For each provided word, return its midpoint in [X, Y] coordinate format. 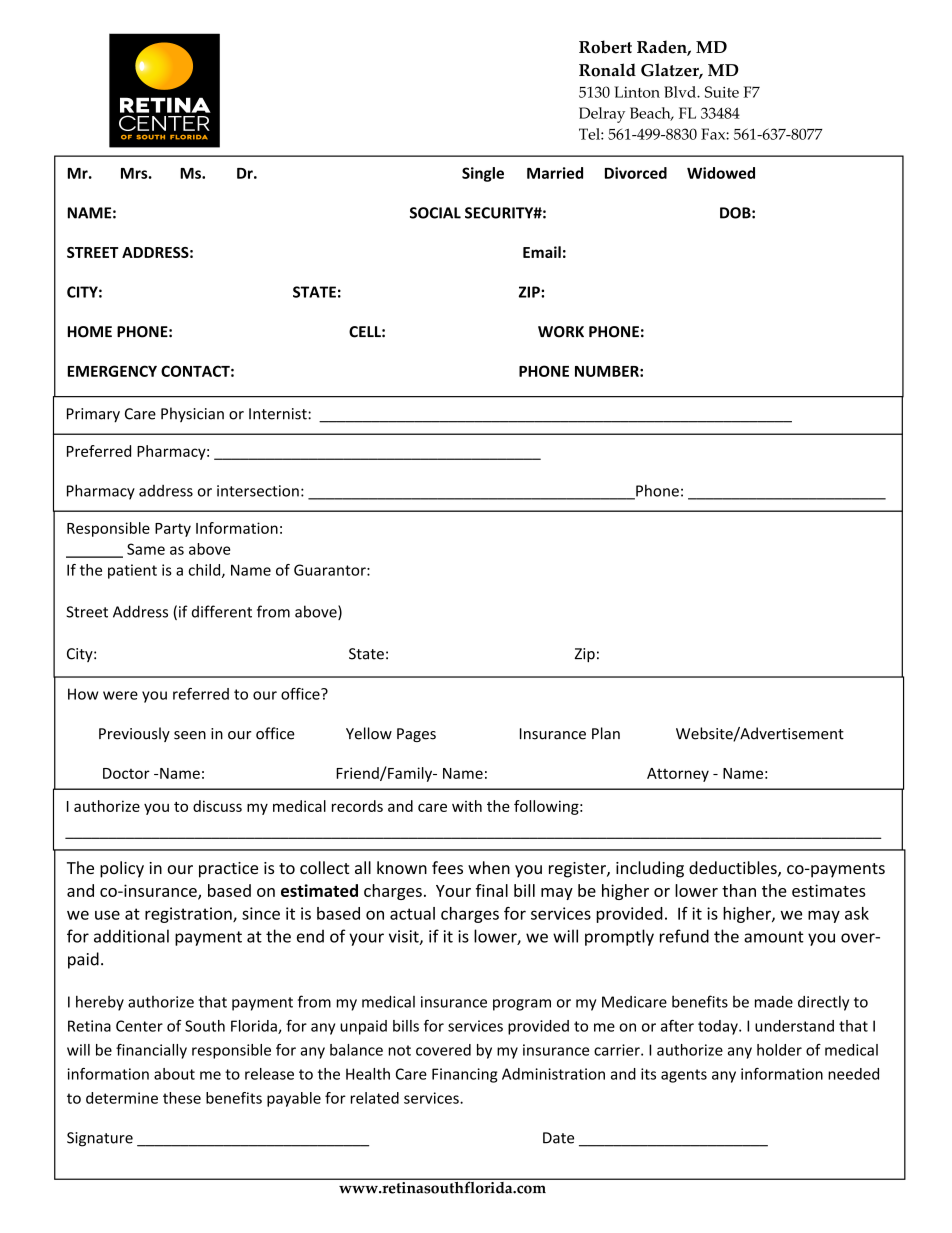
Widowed [721, 173]
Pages [416, 735]
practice [228, 870]
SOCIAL [435, 213]
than [739, 890]
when [489, 867]
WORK [561, 332]
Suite [722, 92]
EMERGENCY [112, 371]
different [222, 611]
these [182, 1098]
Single [483, 174]
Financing [465, 1075]
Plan [606, 733]
